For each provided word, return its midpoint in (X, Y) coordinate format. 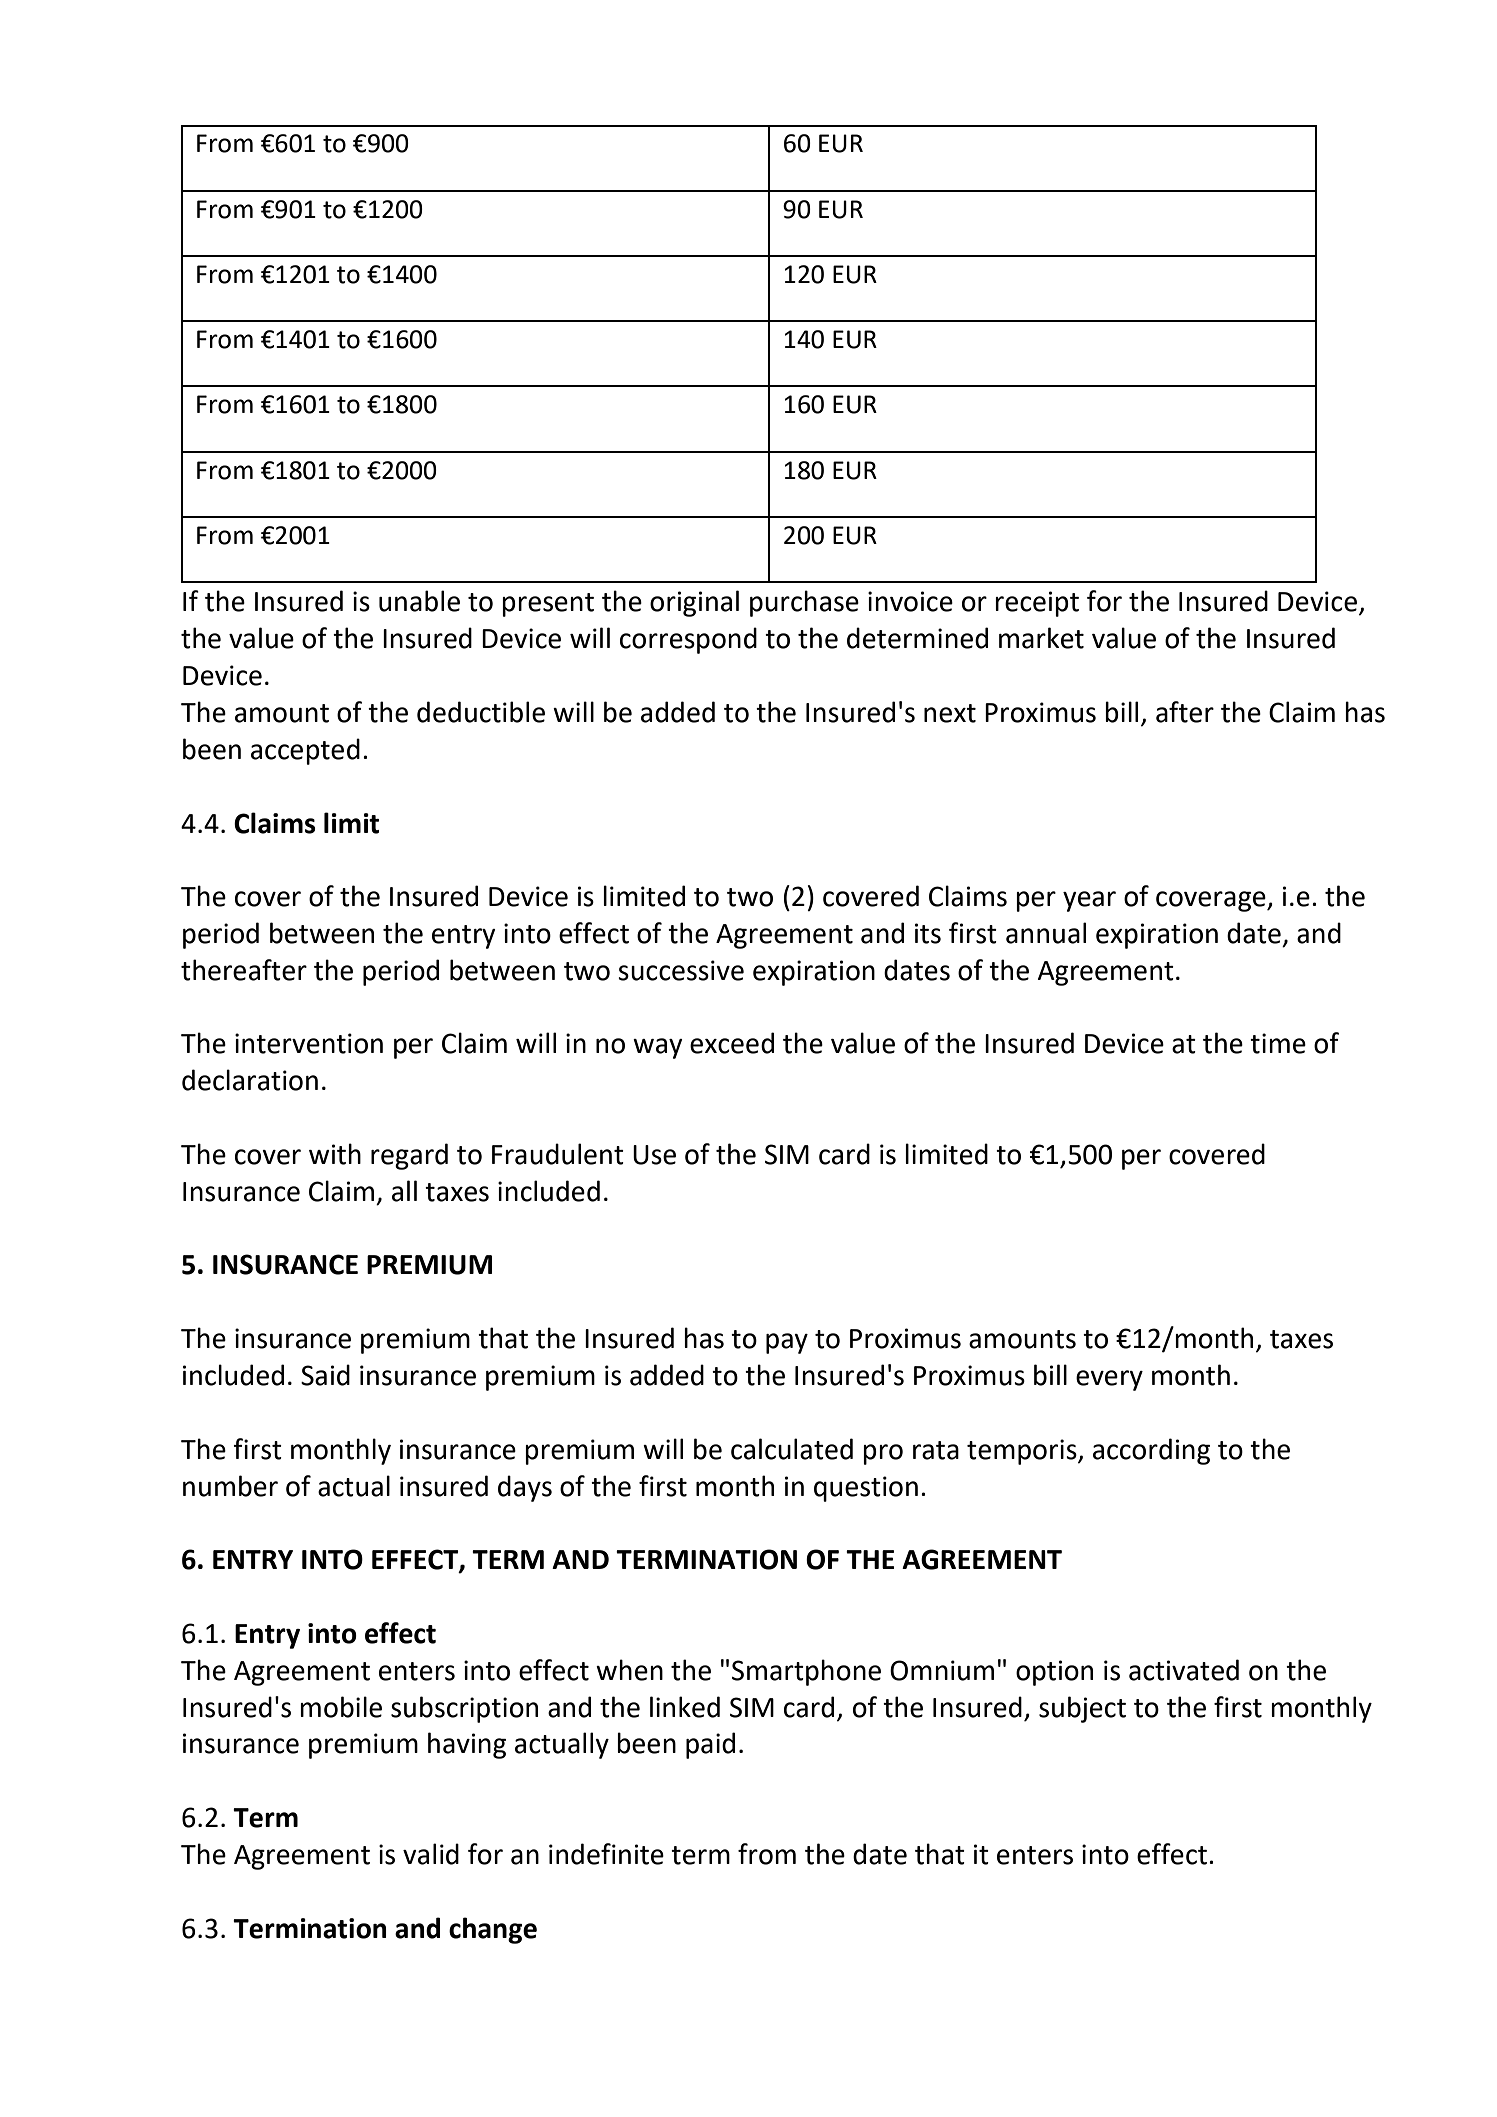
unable (419, 601)
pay (787, 1343)
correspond (688, 640)
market (1041, 638)
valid (431, 1854)
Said (325, 1375)
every (1109, 1380)
